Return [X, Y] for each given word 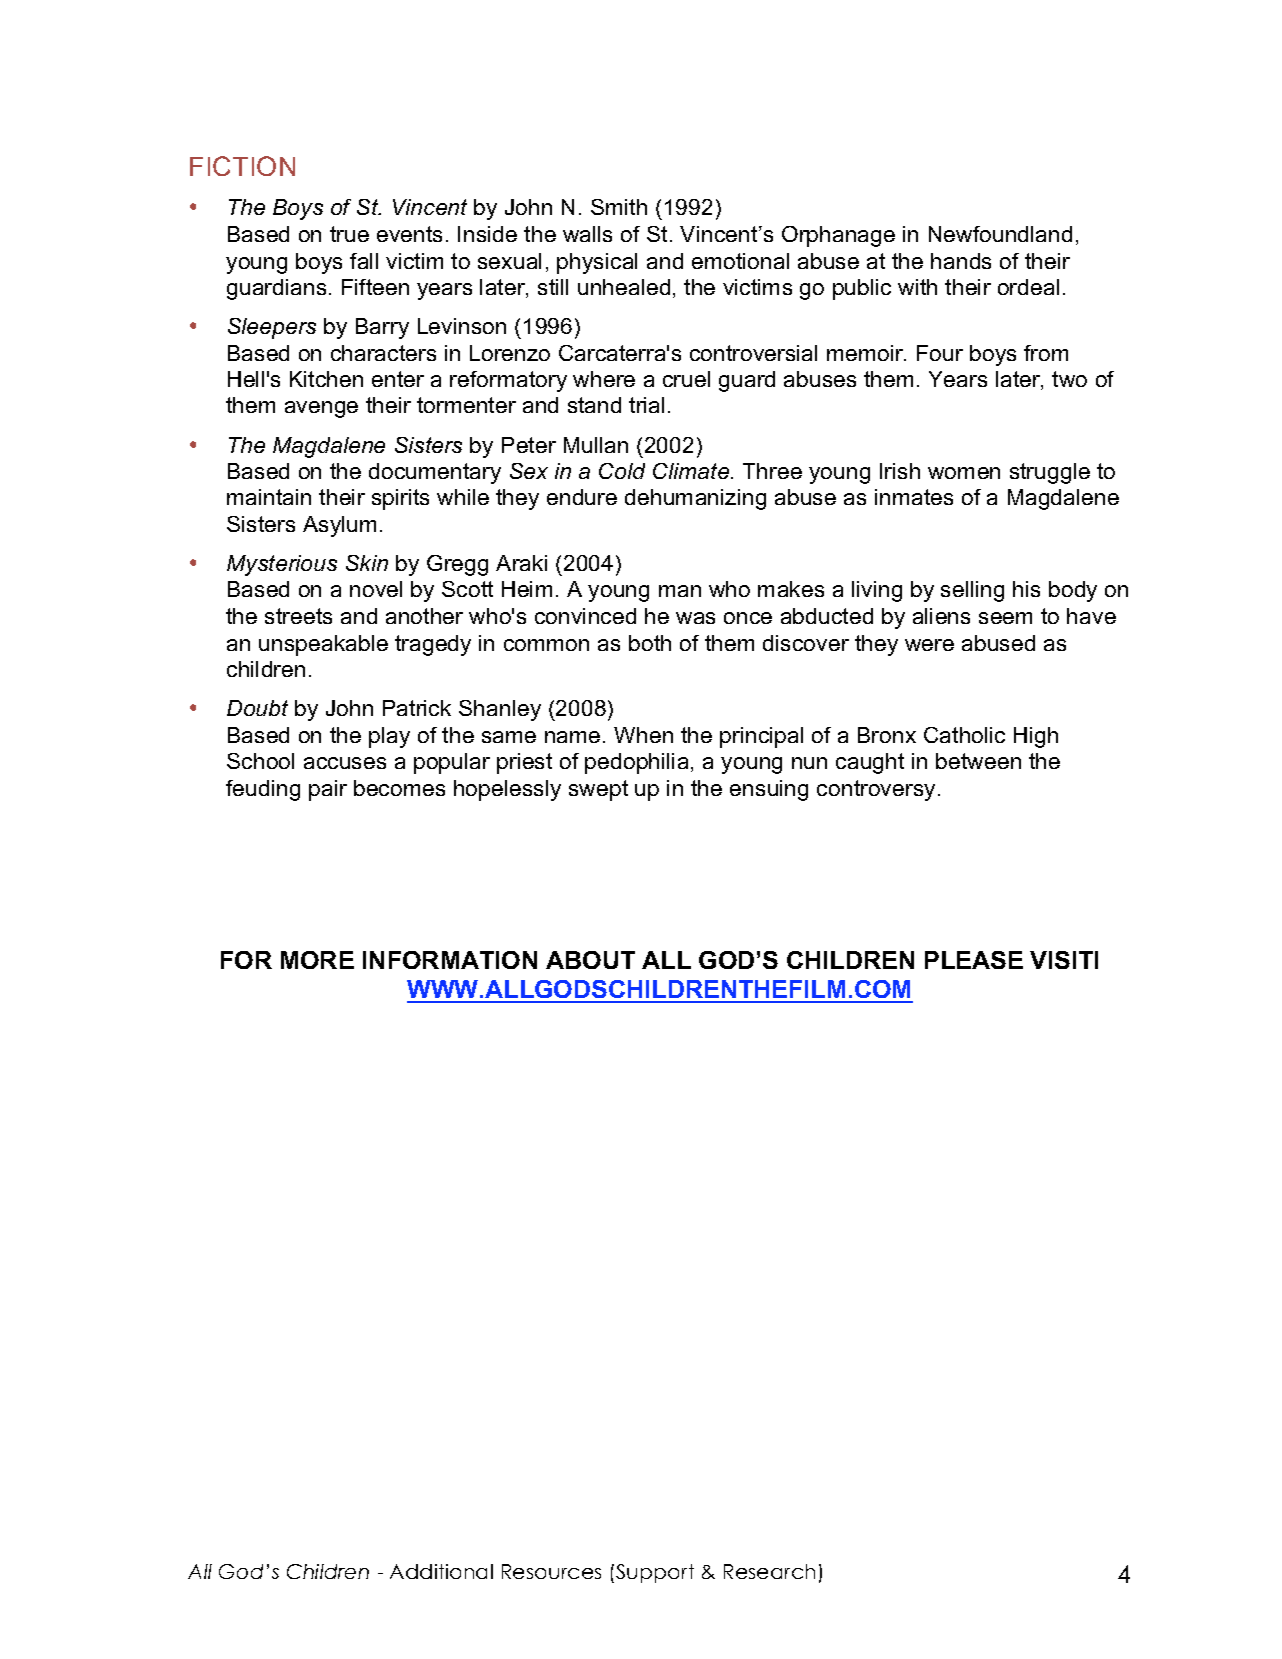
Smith [619, 207]
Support [655, 1573]
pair [328, 790]
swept [598, 790]
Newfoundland [1000, 234]
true [349, 234]
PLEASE [974, 960]
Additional [441, 1571]
